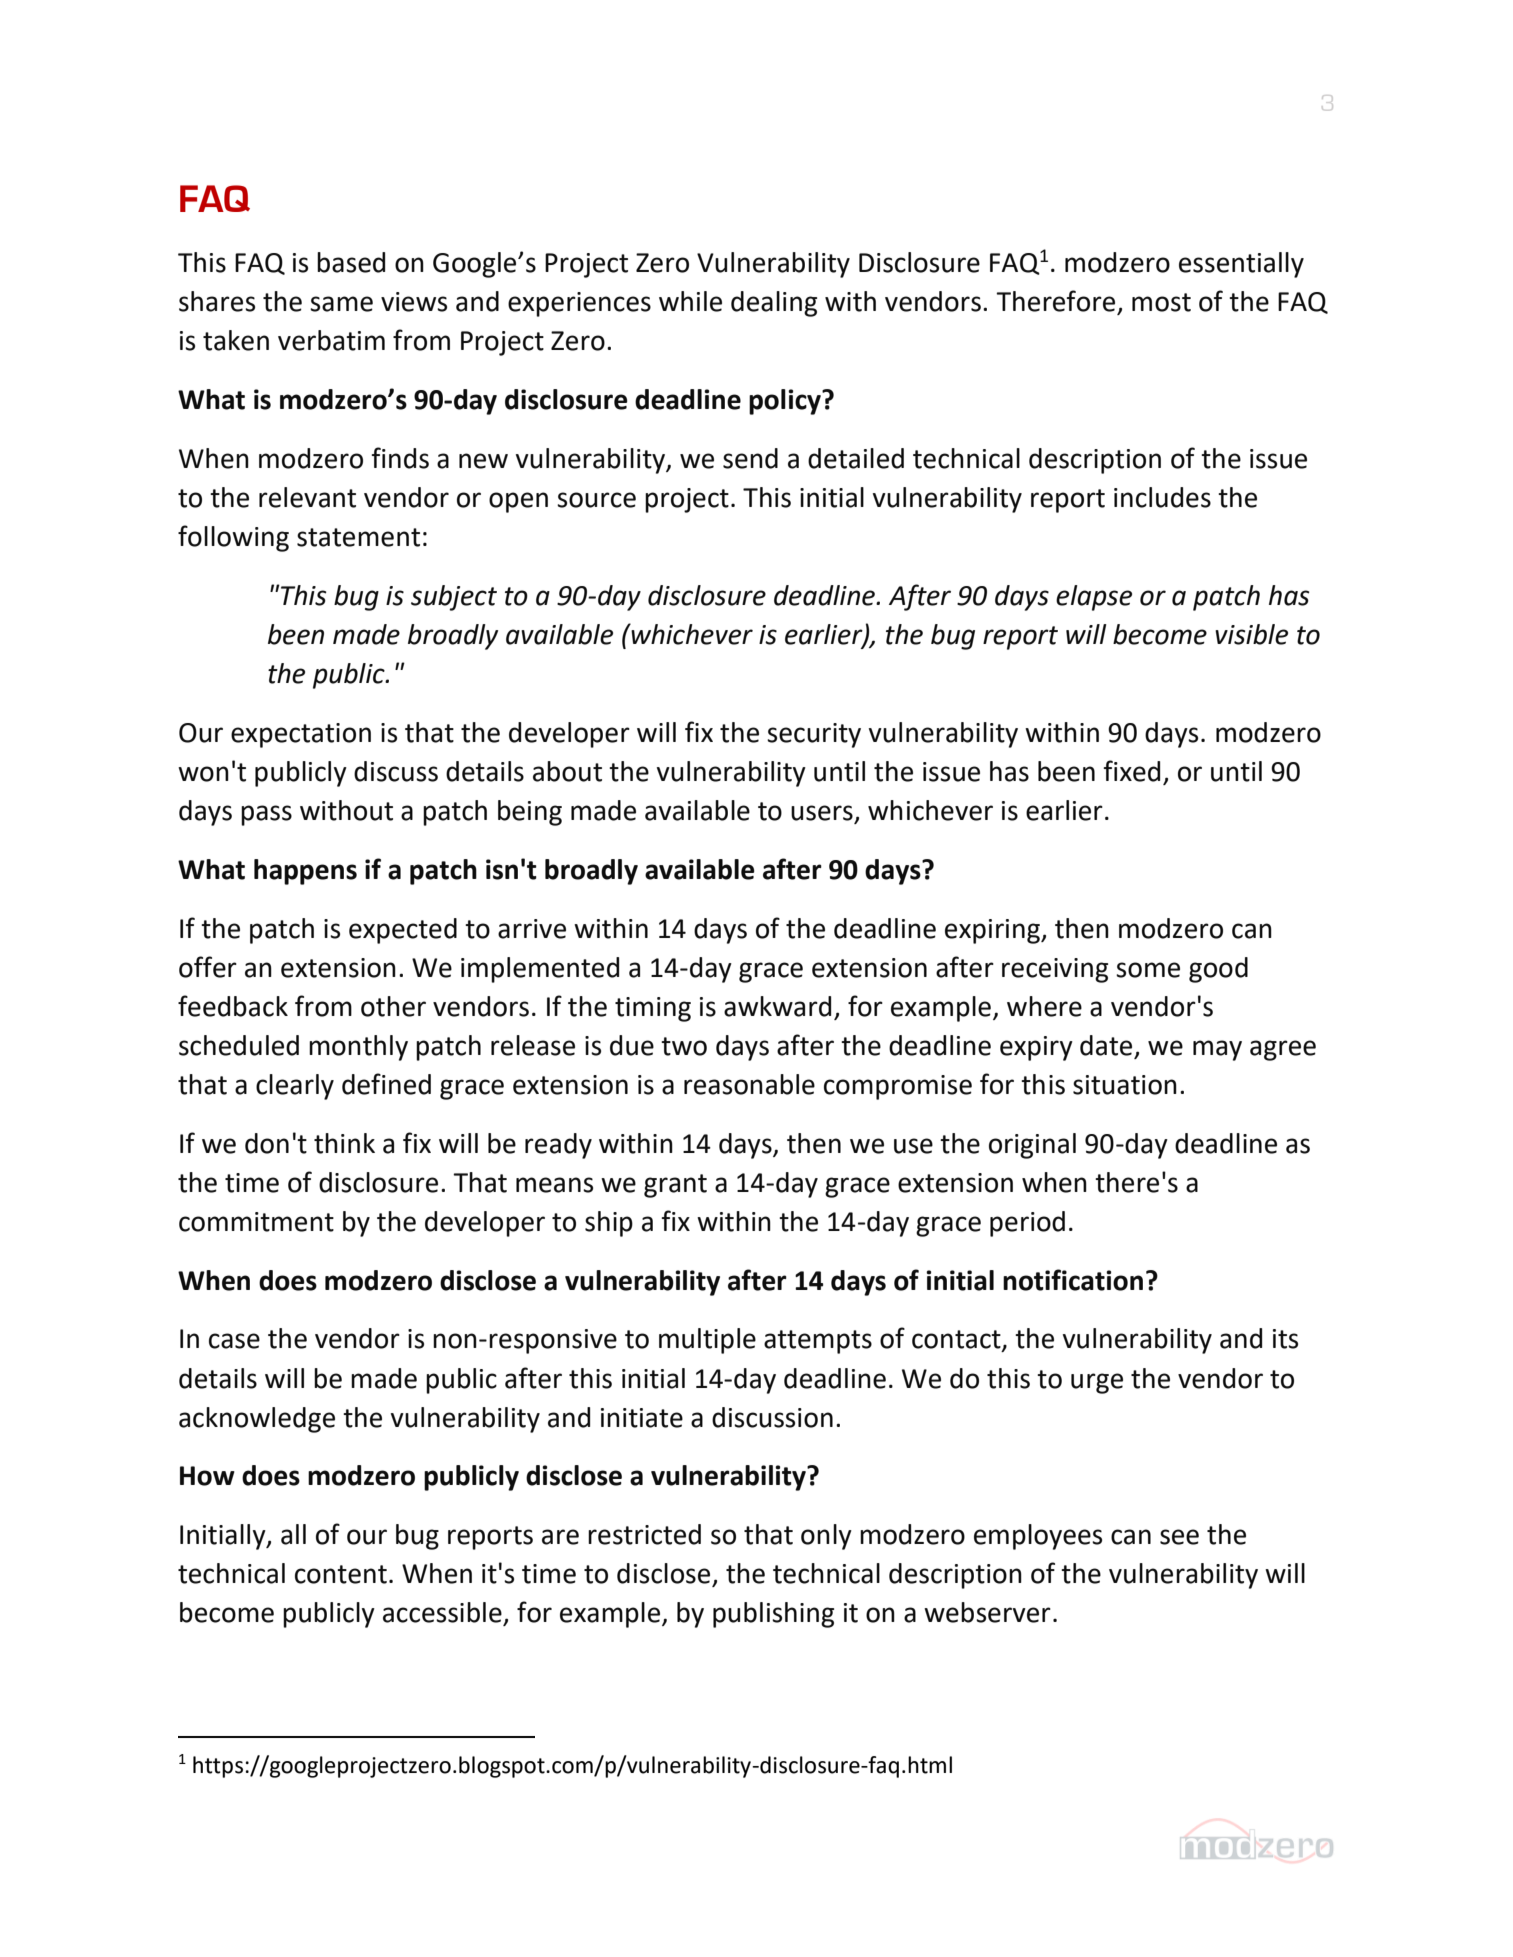 The image size is (1513, 1957). I want to click on expectation, so click(301, 735).
